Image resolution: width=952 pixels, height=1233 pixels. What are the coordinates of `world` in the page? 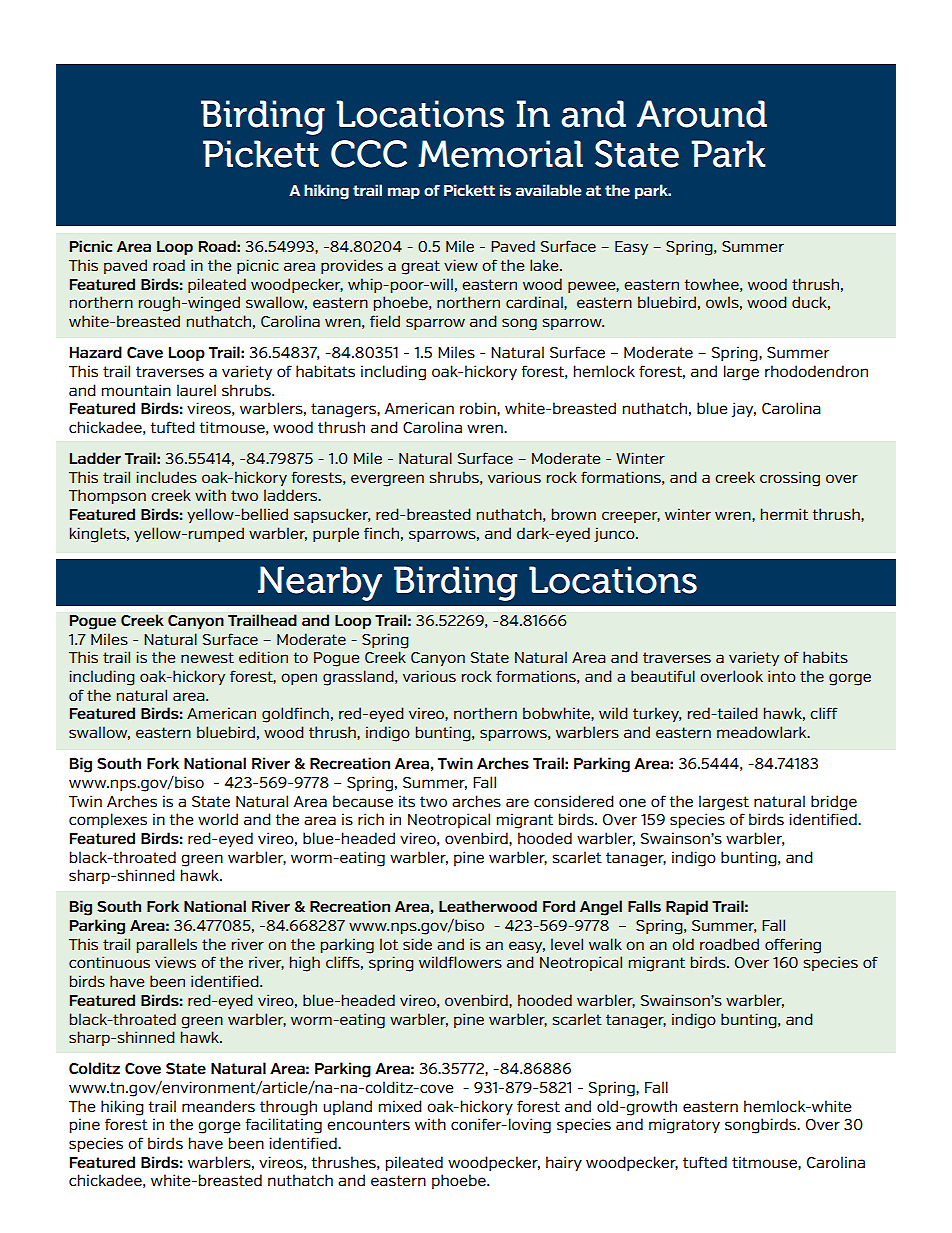 It's located at (218, 819).
